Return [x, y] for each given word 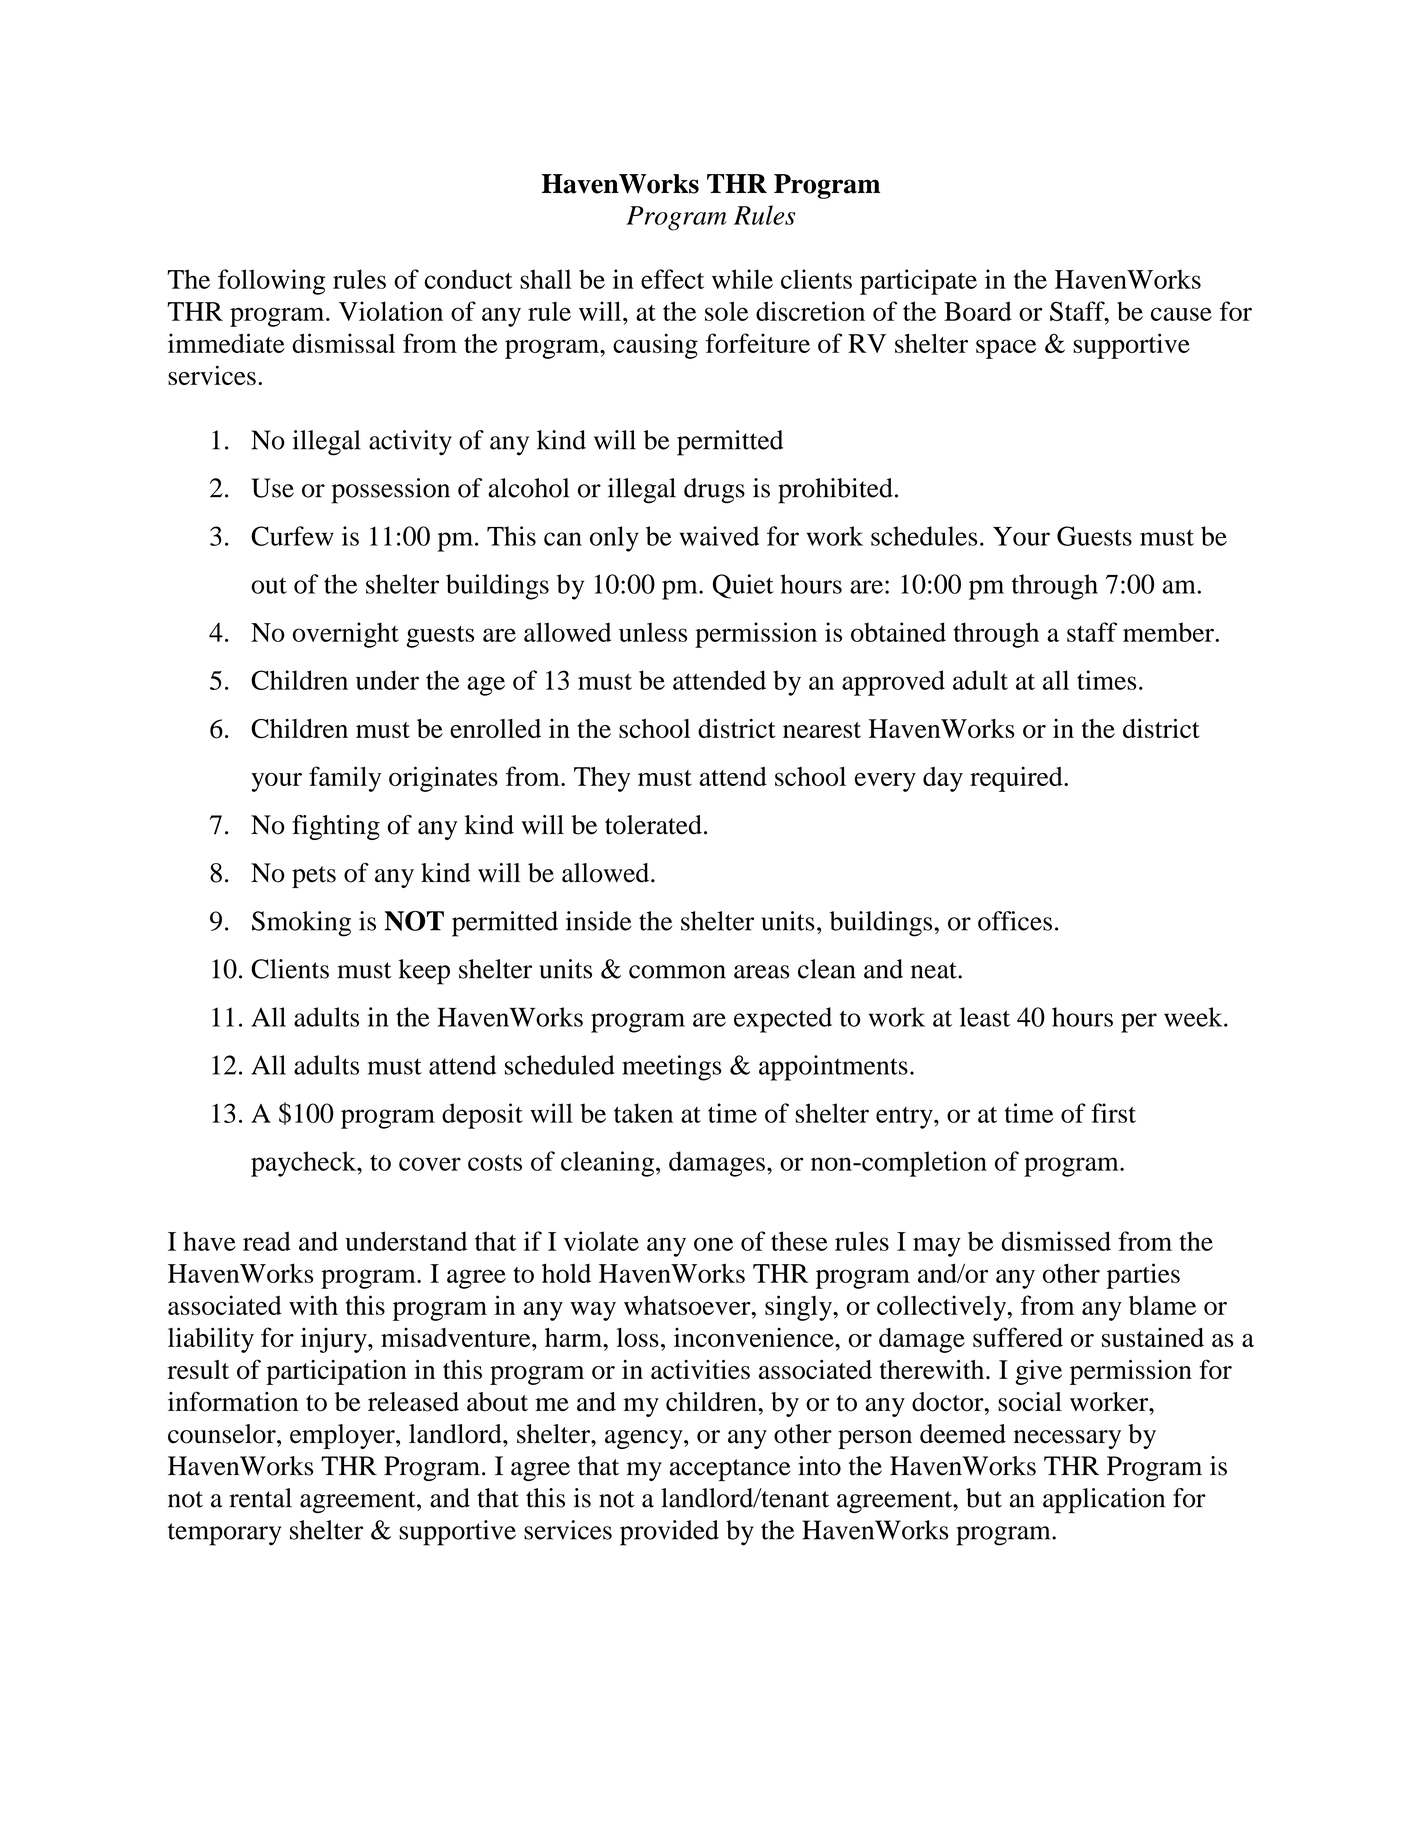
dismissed [1056, 1241]
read [267, 1241]
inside [599, 921]
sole [727, 311]
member [1169, 632]
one [713, 1244]
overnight [346, 635]
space [1006, 349]
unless [653, 632]
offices [1015, 921]
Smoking [301, 924]
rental [260, 1498]
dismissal [343, 343]
